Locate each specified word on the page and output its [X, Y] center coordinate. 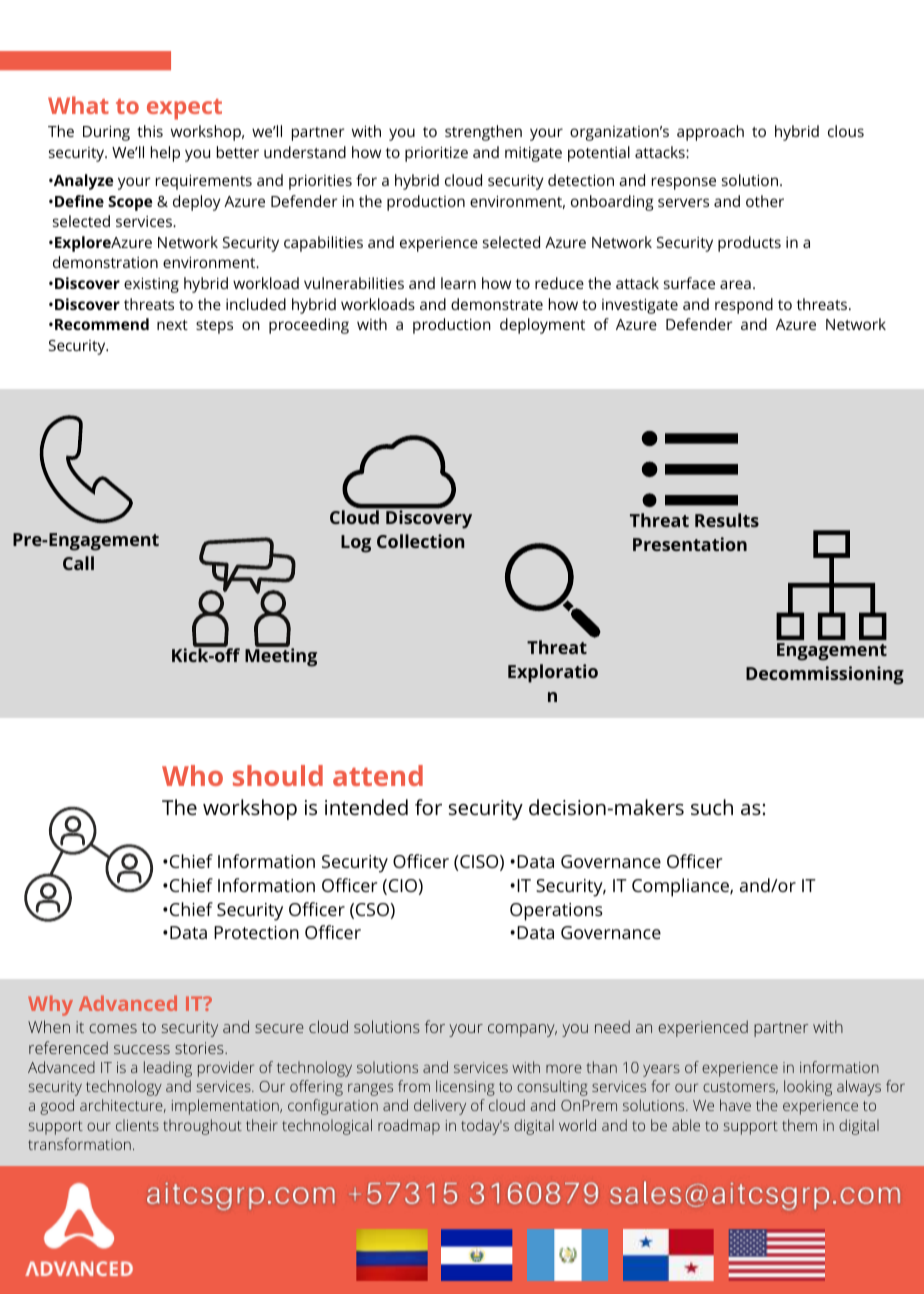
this [150, 131]
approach [710, 133]
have [735, 1105]
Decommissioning [825, 675]
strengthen [483, 133]
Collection [420, 541]
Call [78, 563]
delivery [440, 1107]
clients [137, 1125]
